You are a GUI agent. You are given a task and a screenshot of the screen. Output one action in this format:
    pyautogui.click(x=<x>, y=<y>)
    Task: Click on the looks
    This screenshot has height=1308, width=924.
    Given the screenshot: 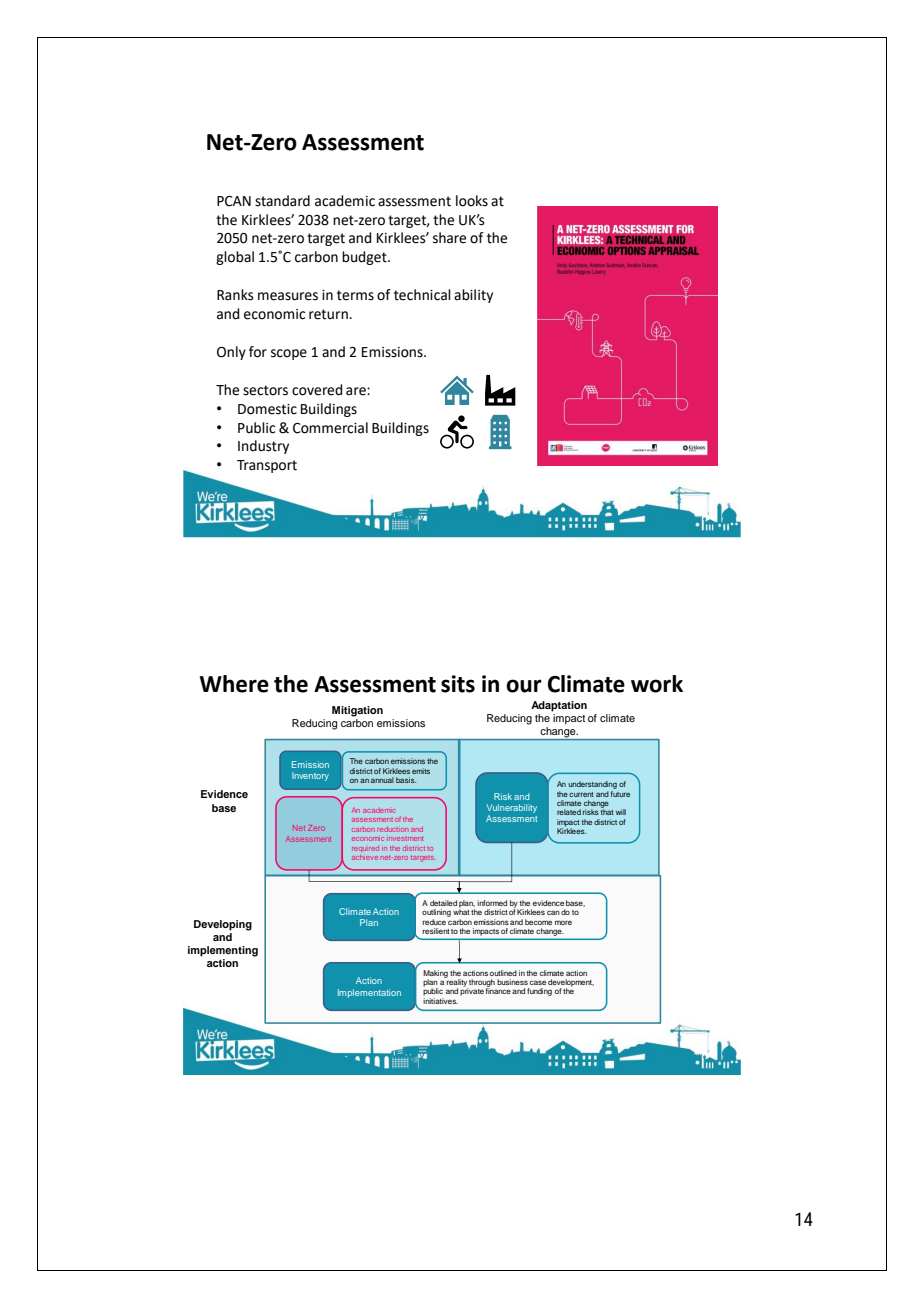 What is the action you would take?
    pyautogui.click(x=472, y=201)
